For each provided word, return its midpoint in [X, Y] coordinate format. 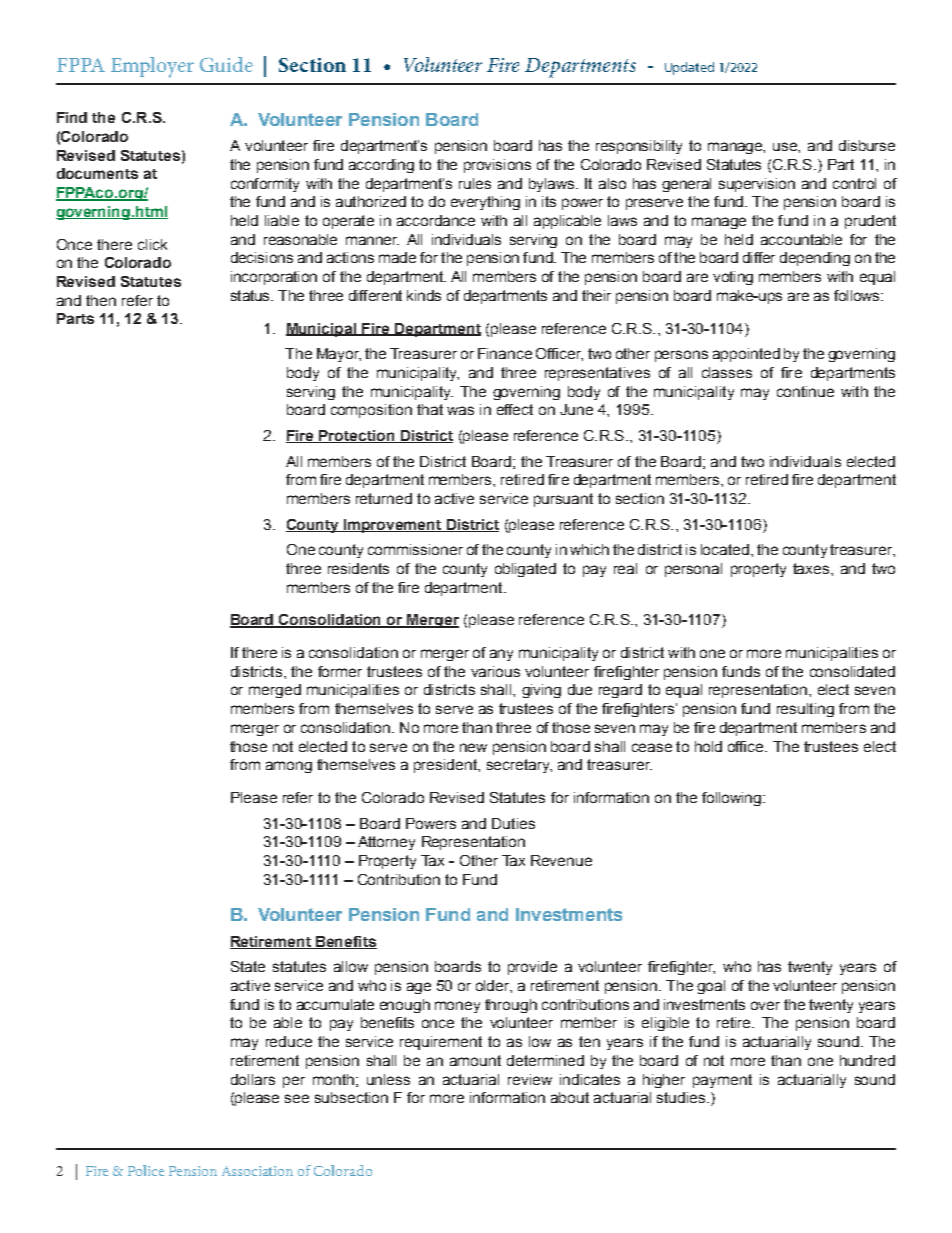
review [530, 1079]
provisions [497, 166]
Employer [152, 67]
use [786, 146]
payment [722, 1081]
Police [146, 1170]
